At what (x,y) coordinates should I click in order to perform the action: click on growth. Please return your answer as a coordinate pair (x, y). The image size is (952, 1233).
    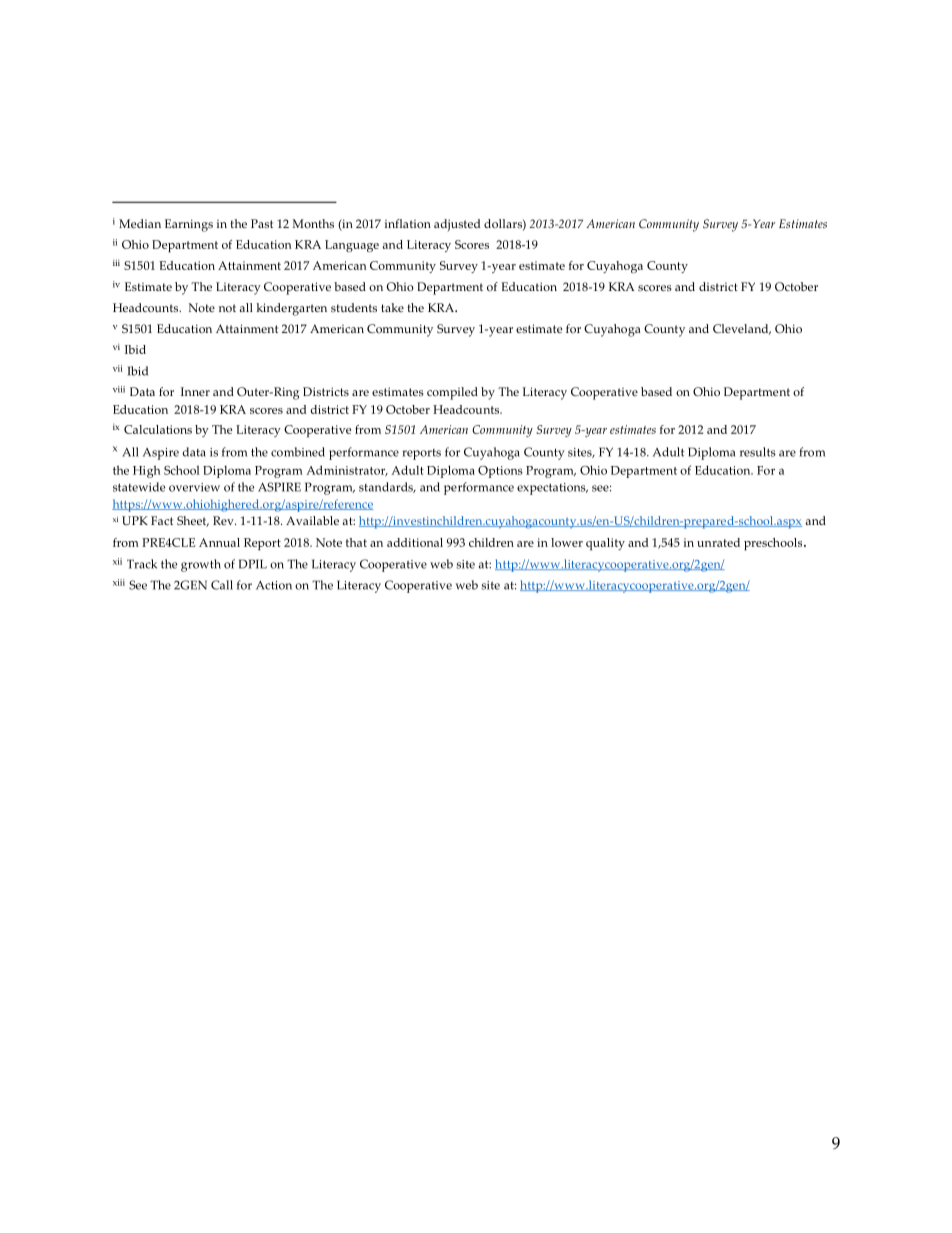
    Looking at the image, I should click on (201, 565).
